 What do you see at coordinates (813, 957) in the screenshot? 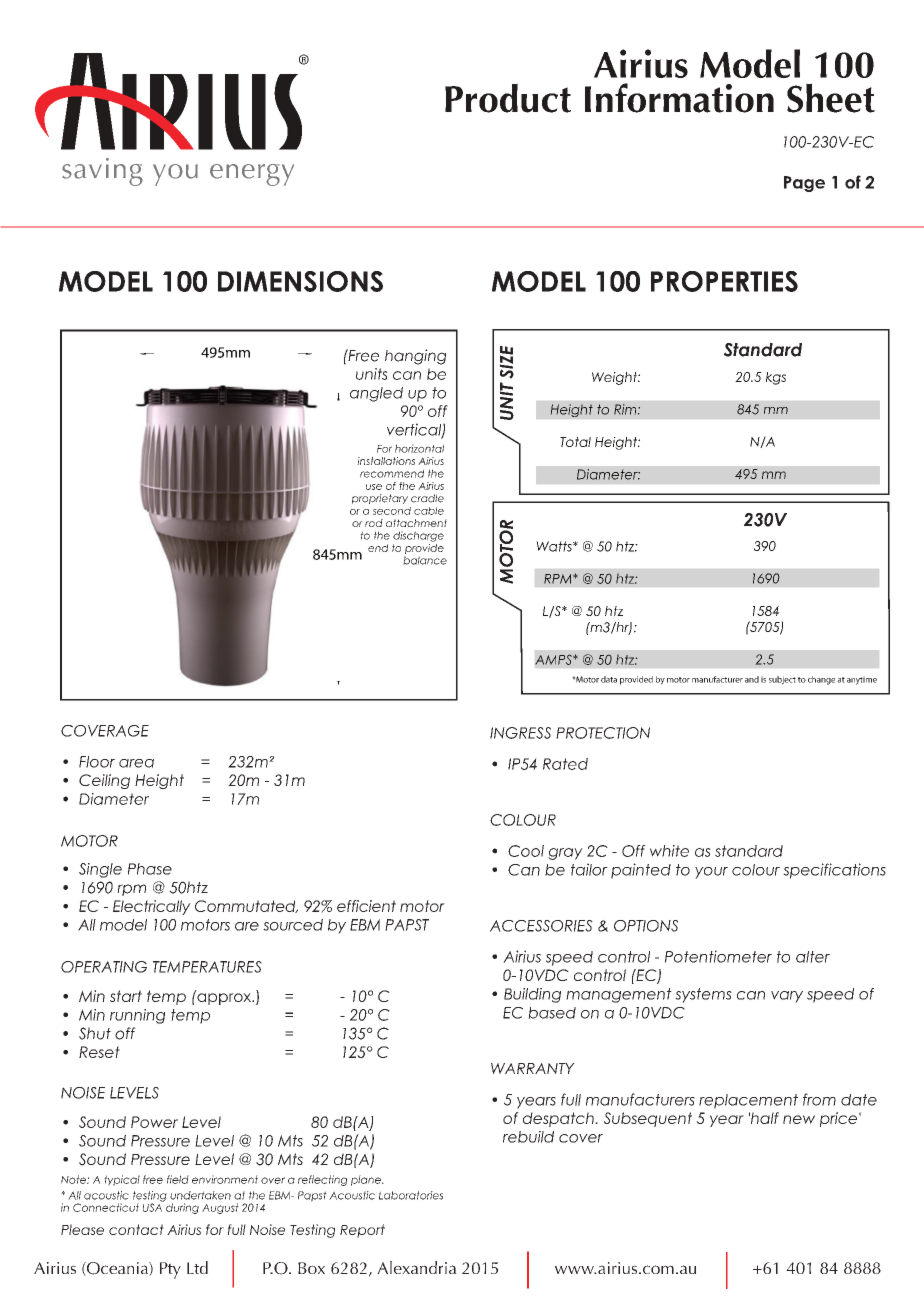
I see `alter` at bounding box center [813, 957].
